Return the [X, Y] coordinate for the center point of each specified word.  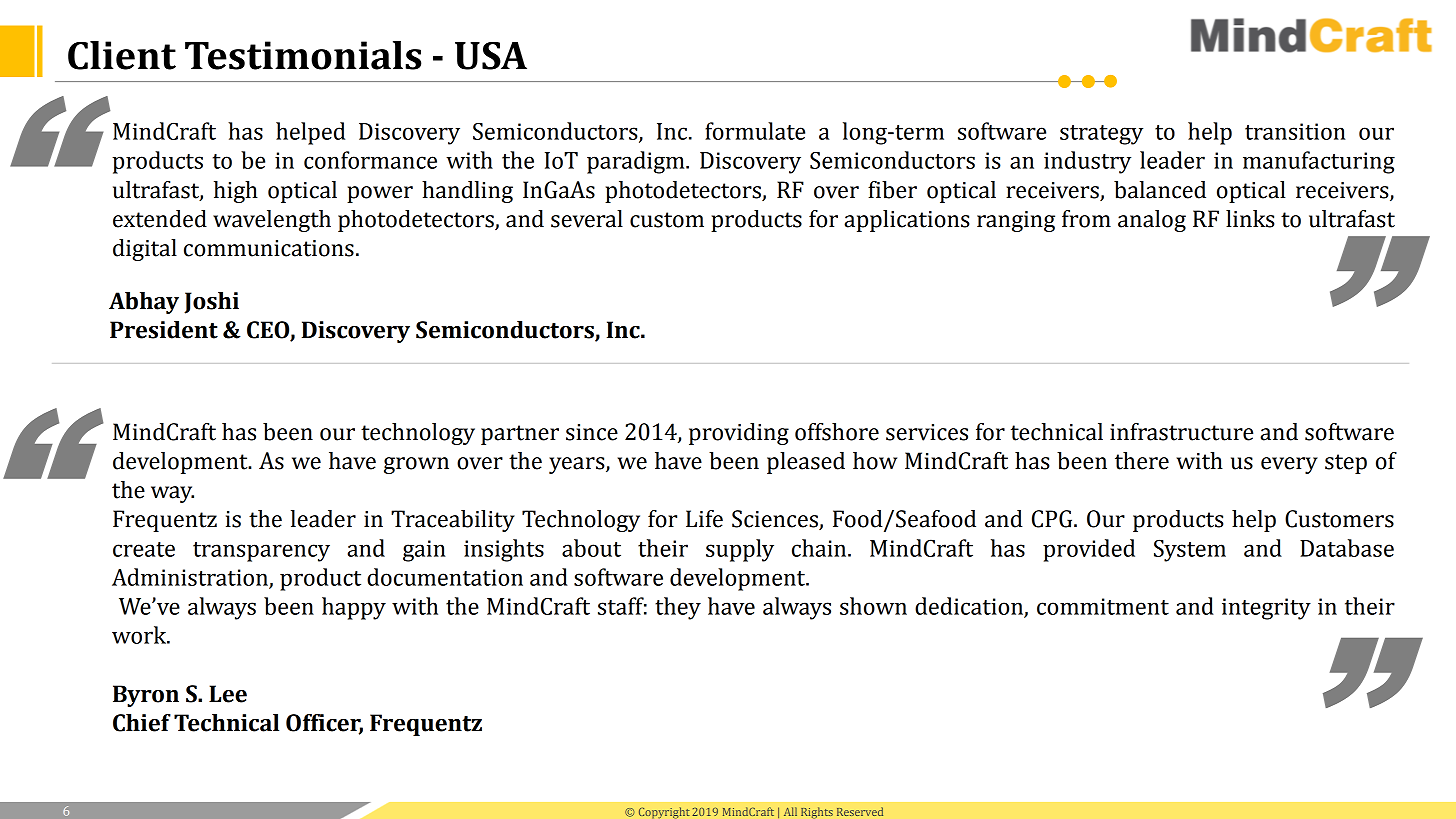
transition [1295, 131]
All [790, 811]
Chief [142, 723]
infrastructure [1181, 432]
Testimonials [303, 55]
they [678, 608]
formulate [755, 131]
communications [269, 248]
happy [354, 608]
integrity [1266, 609]
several [587, 219]
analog [1152, 221]
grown [416, 465]
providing [739, 434]
